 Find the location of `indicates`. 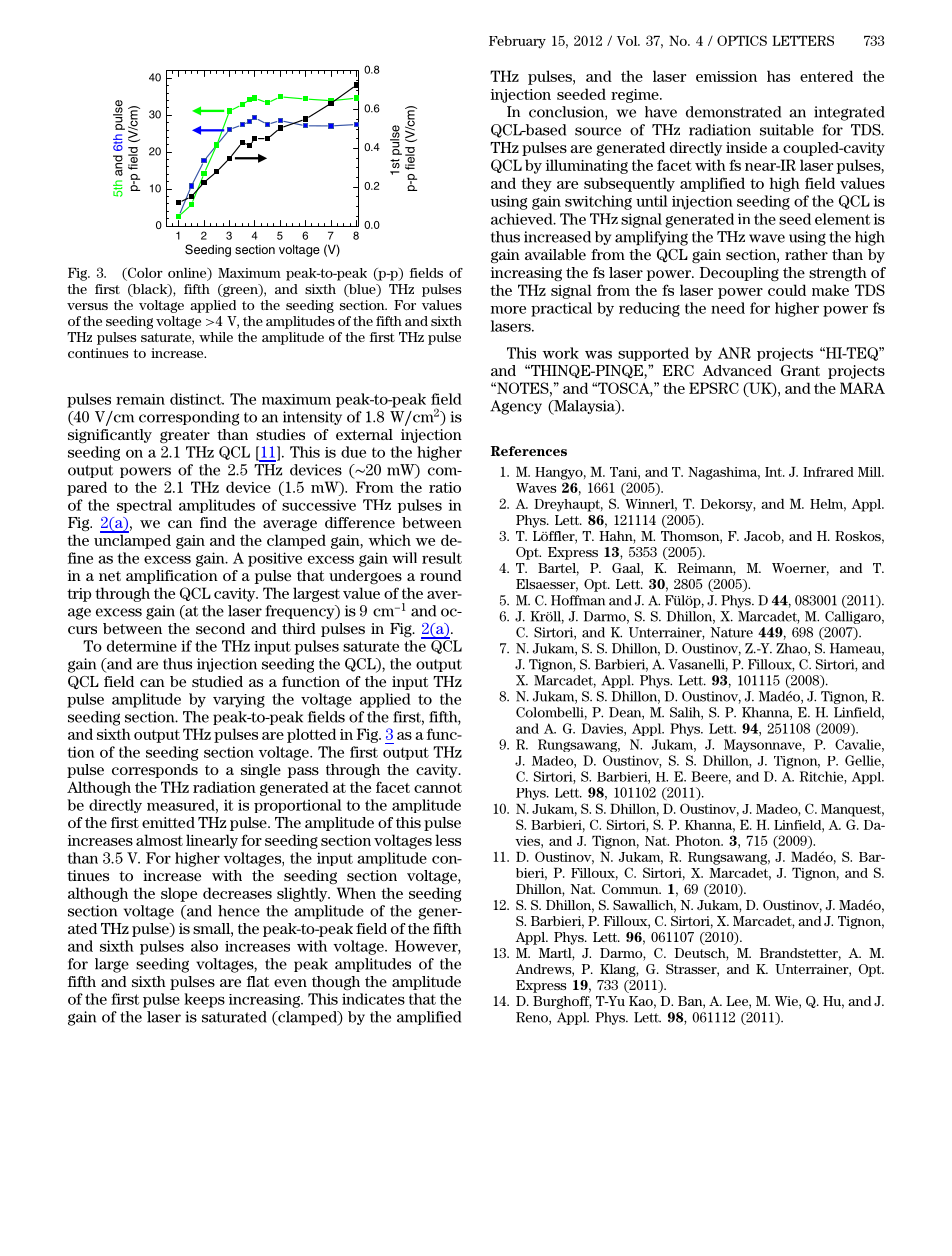

indicates is located at coordinates (373, 999).
